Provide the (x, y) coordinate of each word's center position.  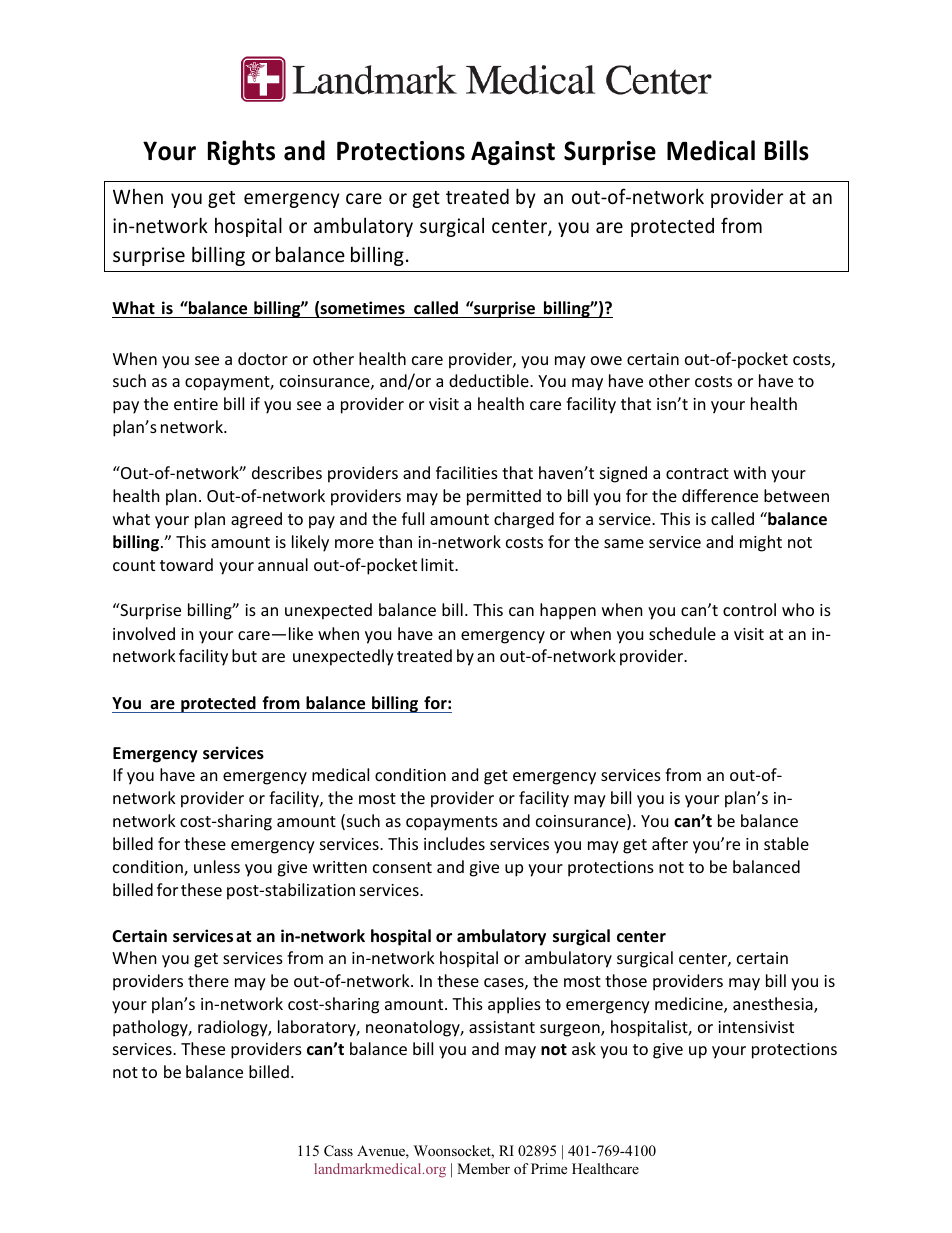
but (244, 655)
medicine (690, 1005)
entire (196, 404)
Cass (338, 1151)
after (670, 843)
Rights (241, 152)
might (761, 543)
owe (606, 360)
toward (186, 564)
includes (454, 843)
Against (513, 153)
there (208, 980)
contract (697, 473)
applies (514, 1005)
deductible (490, 380)
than (395, 541)
